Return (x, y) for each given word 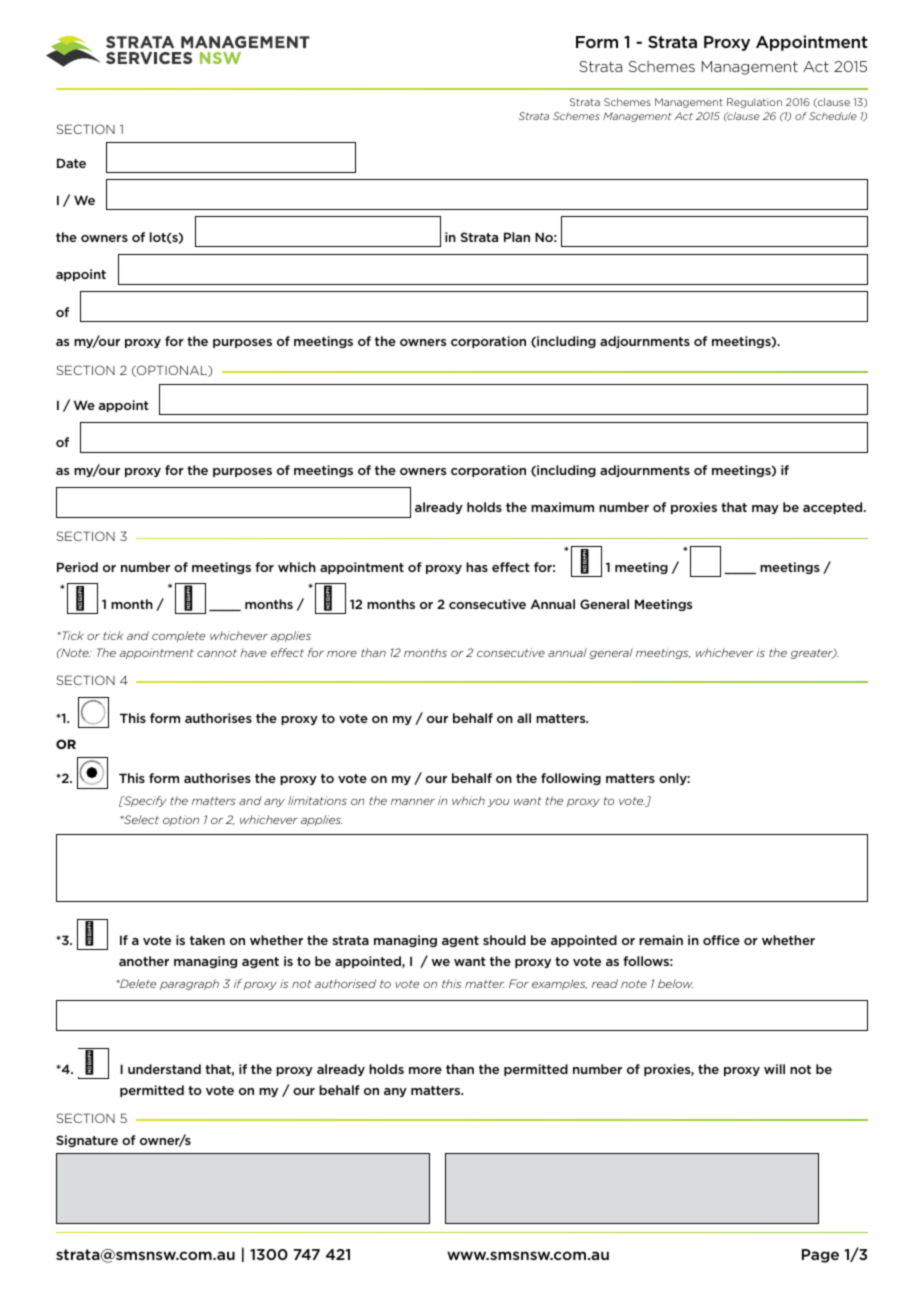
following (571, 779)
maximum (562, 507)
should (504, 940)
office (721, 940)
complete (178, 636)
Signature (87, 1141)
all (524, 718)
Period (77, 567)
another (144, 961)
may (765, 509)
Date (71, 163)
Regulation (754, 103)
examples (559, 984)
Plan (517, 237)
